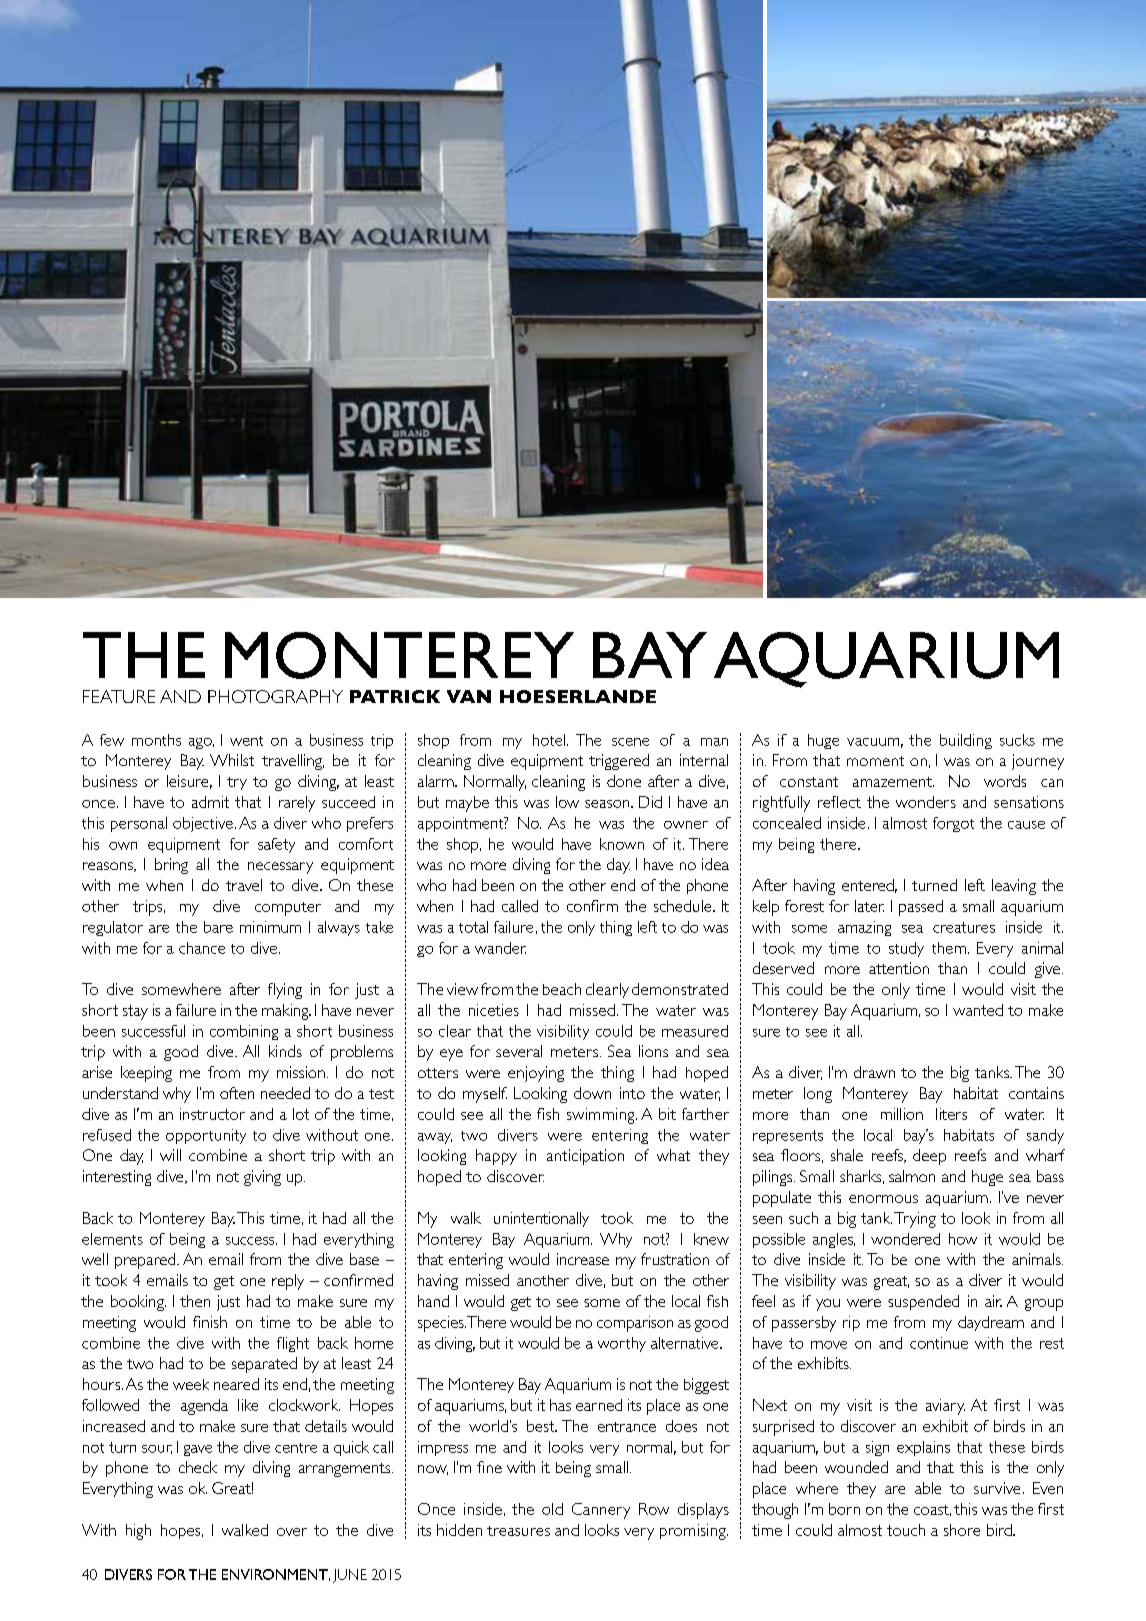 The height and width of the screenshot is (1621, 1146). I want to click on deep, so click(929, 1157).
